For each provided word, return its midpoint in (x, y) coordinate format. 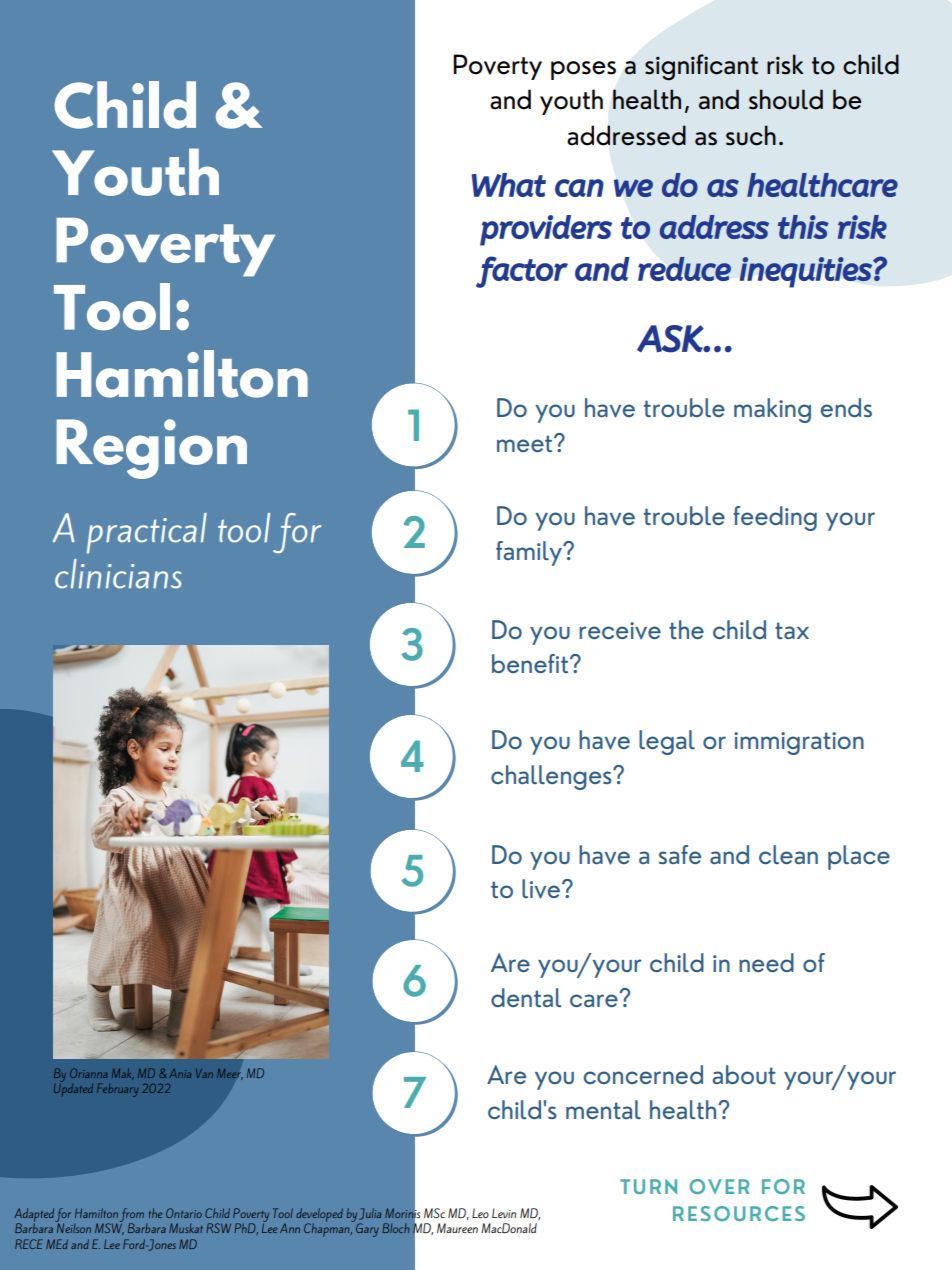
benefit (531, 663)
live (541, 889)
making (772, 410)
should (786, 99)
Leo (480, 1213)
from (133, 1216)
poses (583, 70)
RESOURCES (739, 1213)
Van (204, 1073)
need (766, 962)
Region (152, 449)
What (509, 185)
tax (792, 630)
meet (526, 443)
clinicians (118, 574)
